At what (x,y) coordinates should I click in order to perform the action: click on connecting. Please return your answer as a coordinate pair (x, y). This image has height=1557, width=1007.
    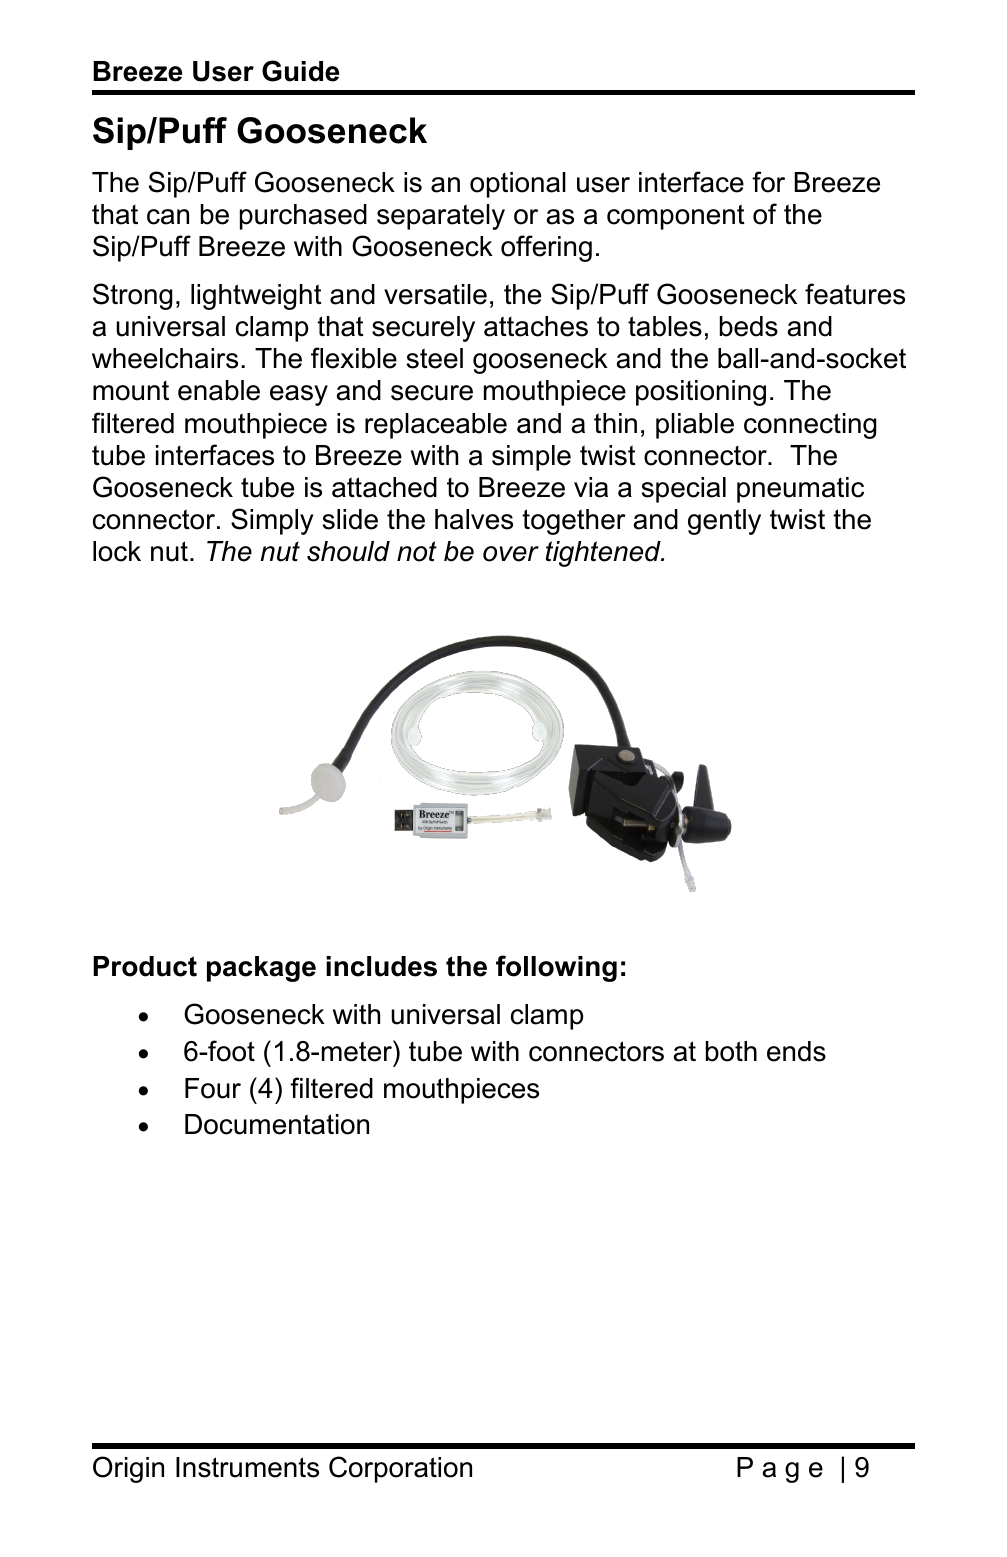
    Looking at the image, I should click on (810, 426).
